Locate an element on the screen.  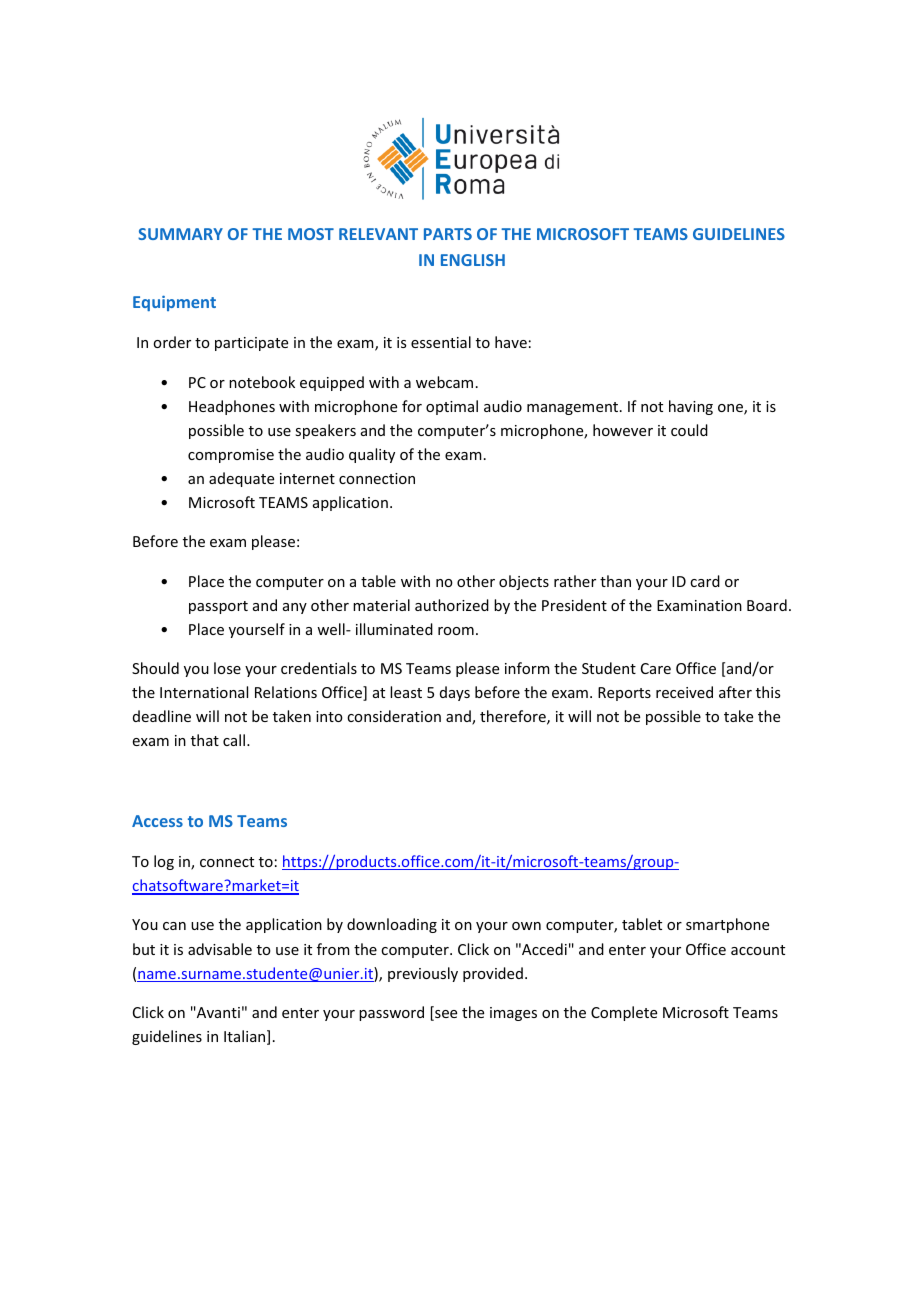
ENGLISH is located at coordinates (473, 260).
